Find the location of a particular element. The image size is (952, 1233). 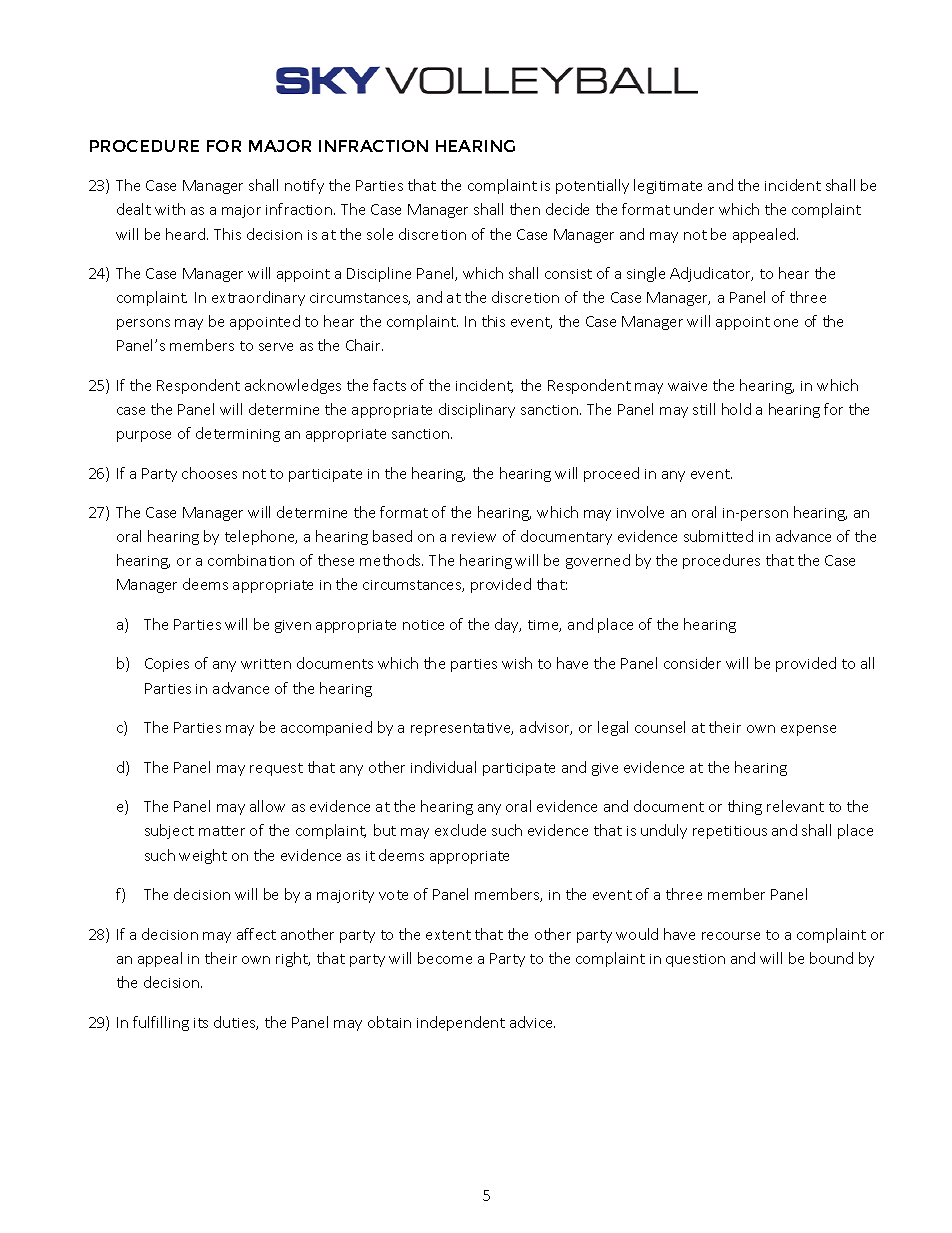

its is located at coordinates (201, 1023).
